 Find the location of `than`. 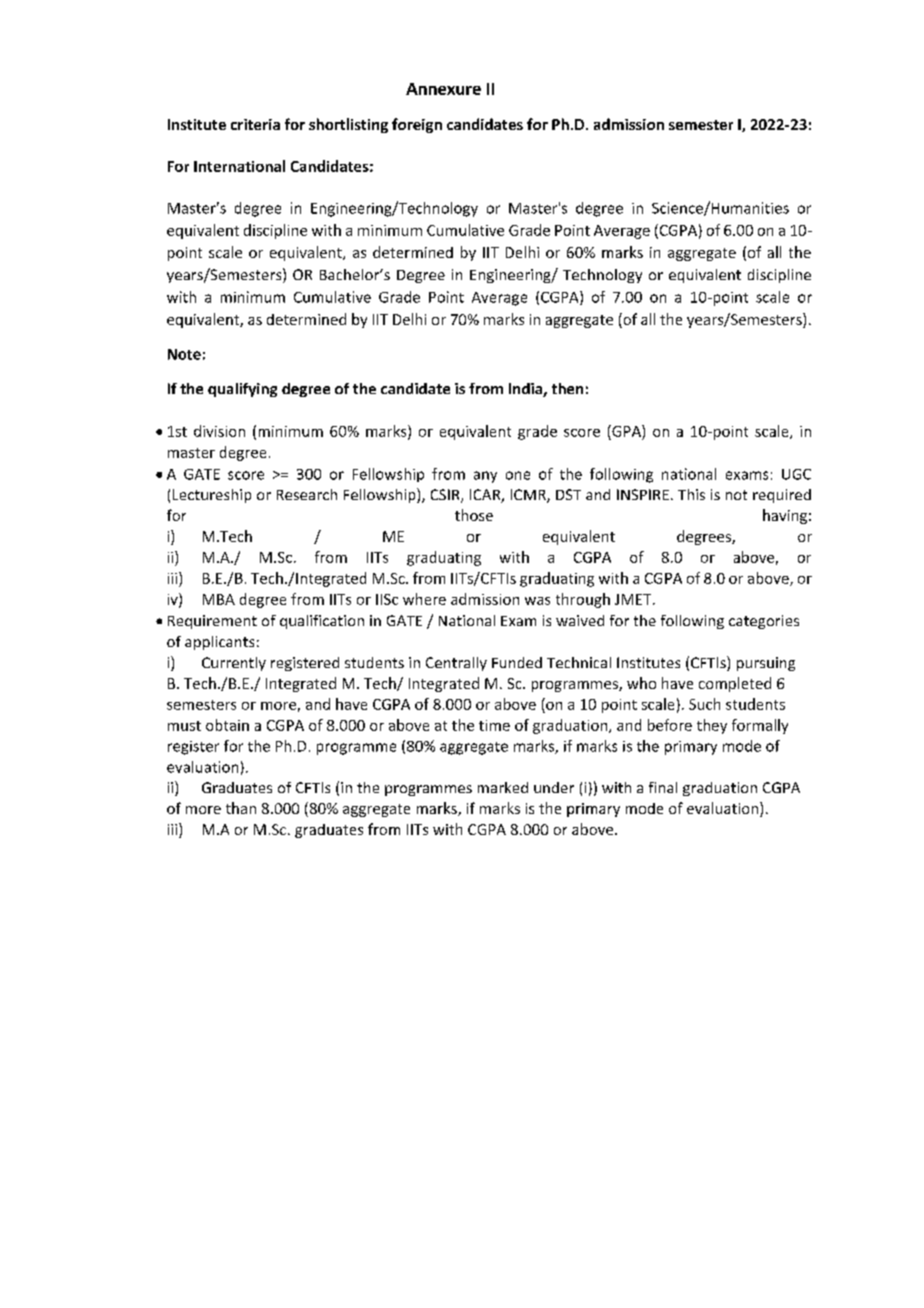

than is located at coordinates (241, 808).
